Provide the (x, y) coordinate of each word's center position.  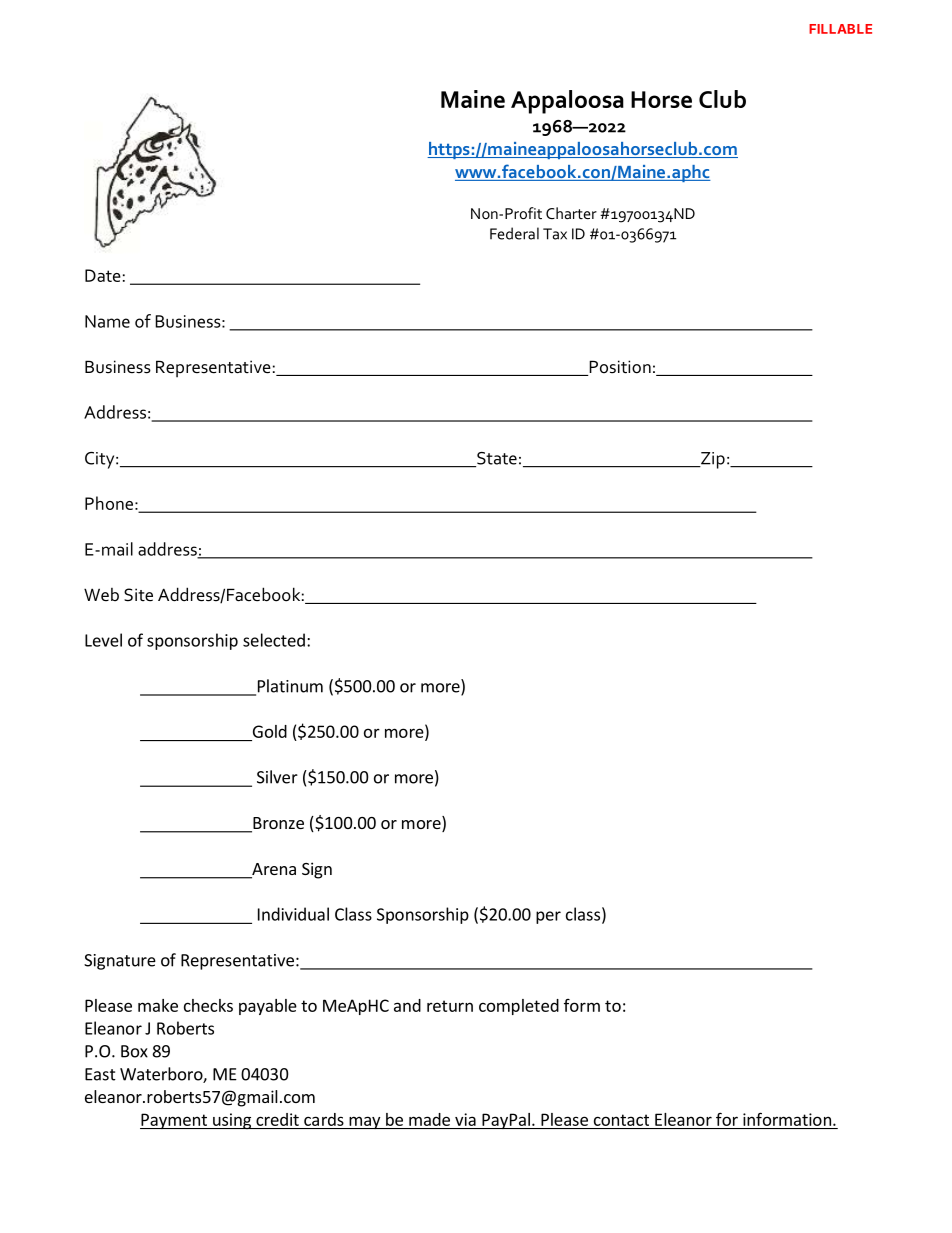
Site (138, 595)
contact (621, 1120)
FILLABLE (840, 29)
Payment (174, 1121)
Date (103, 275)
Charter (571, 213)
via (465, 1119)
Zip (712, 460)
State (496, 459)
